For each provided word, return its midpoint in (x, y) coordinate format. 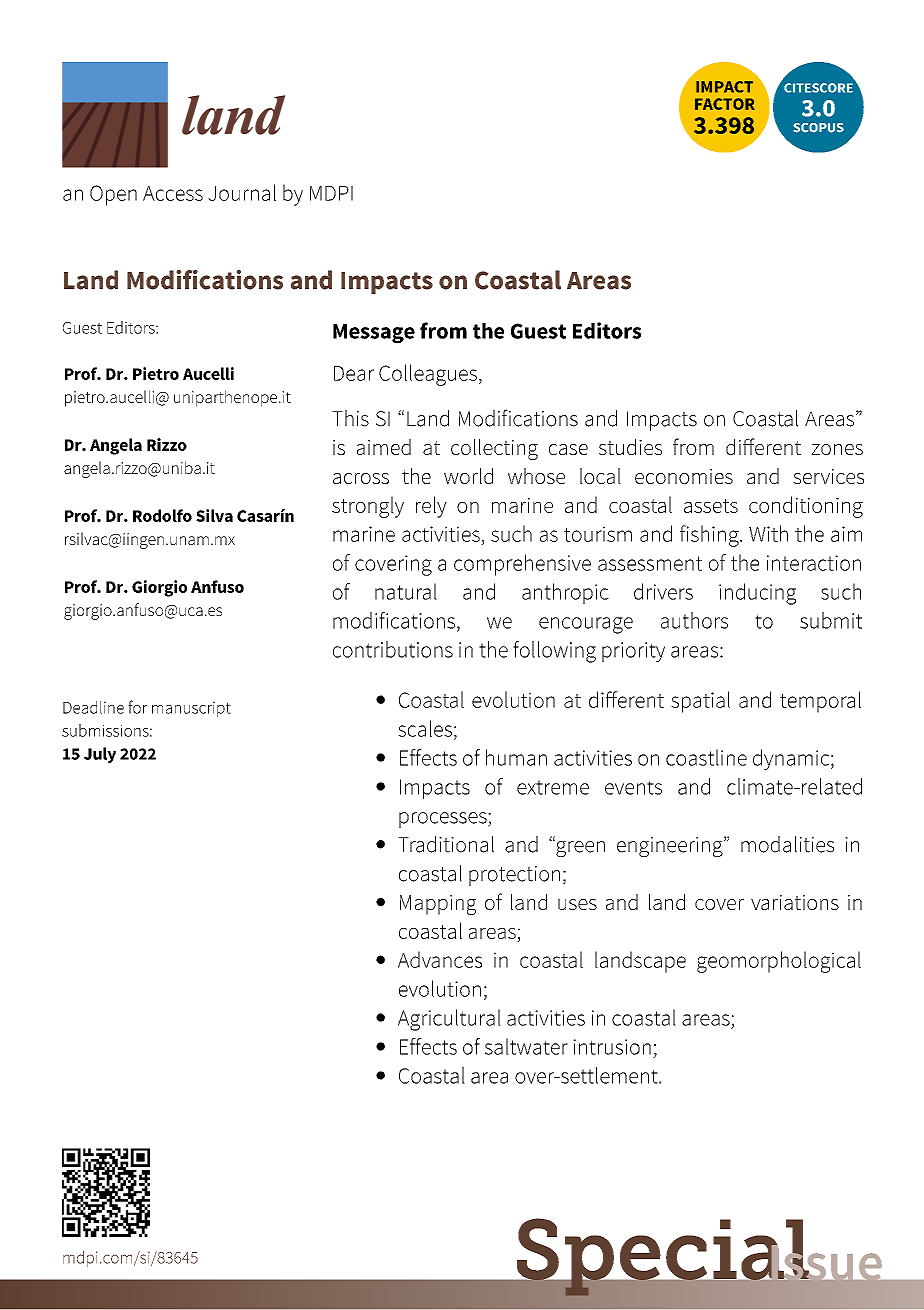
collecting (494, 449)
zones (837, 449)
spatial (700, 702)
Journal (242, 192)
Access (173, 193)
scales (425, 728)
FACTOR (725, 104)
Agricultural (449, 1020)
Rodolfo (162, 515)
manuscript (191, 709)
